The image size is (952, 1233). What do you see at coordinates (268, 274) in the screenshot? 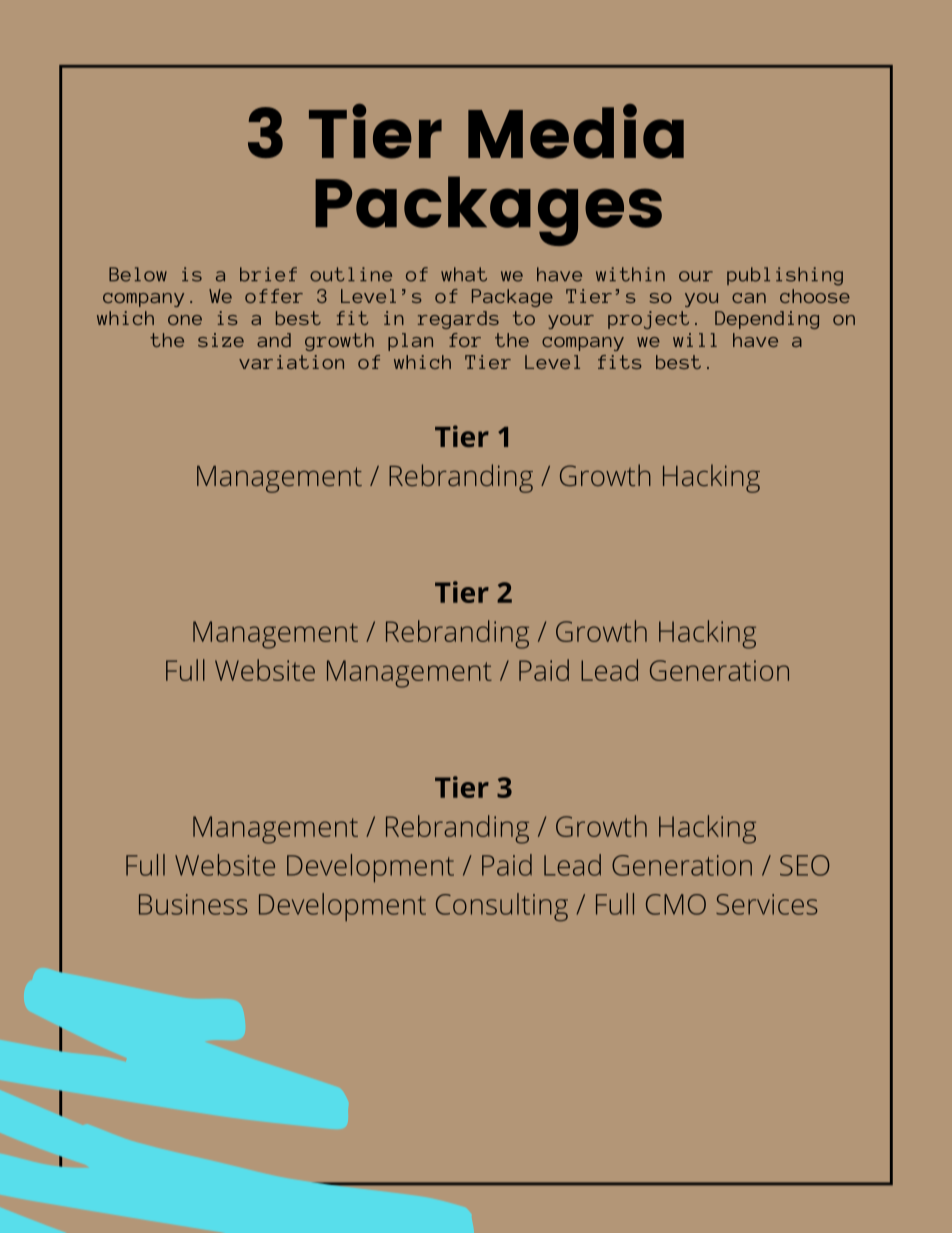
I see `brief` at bounding box center [268, 274].
